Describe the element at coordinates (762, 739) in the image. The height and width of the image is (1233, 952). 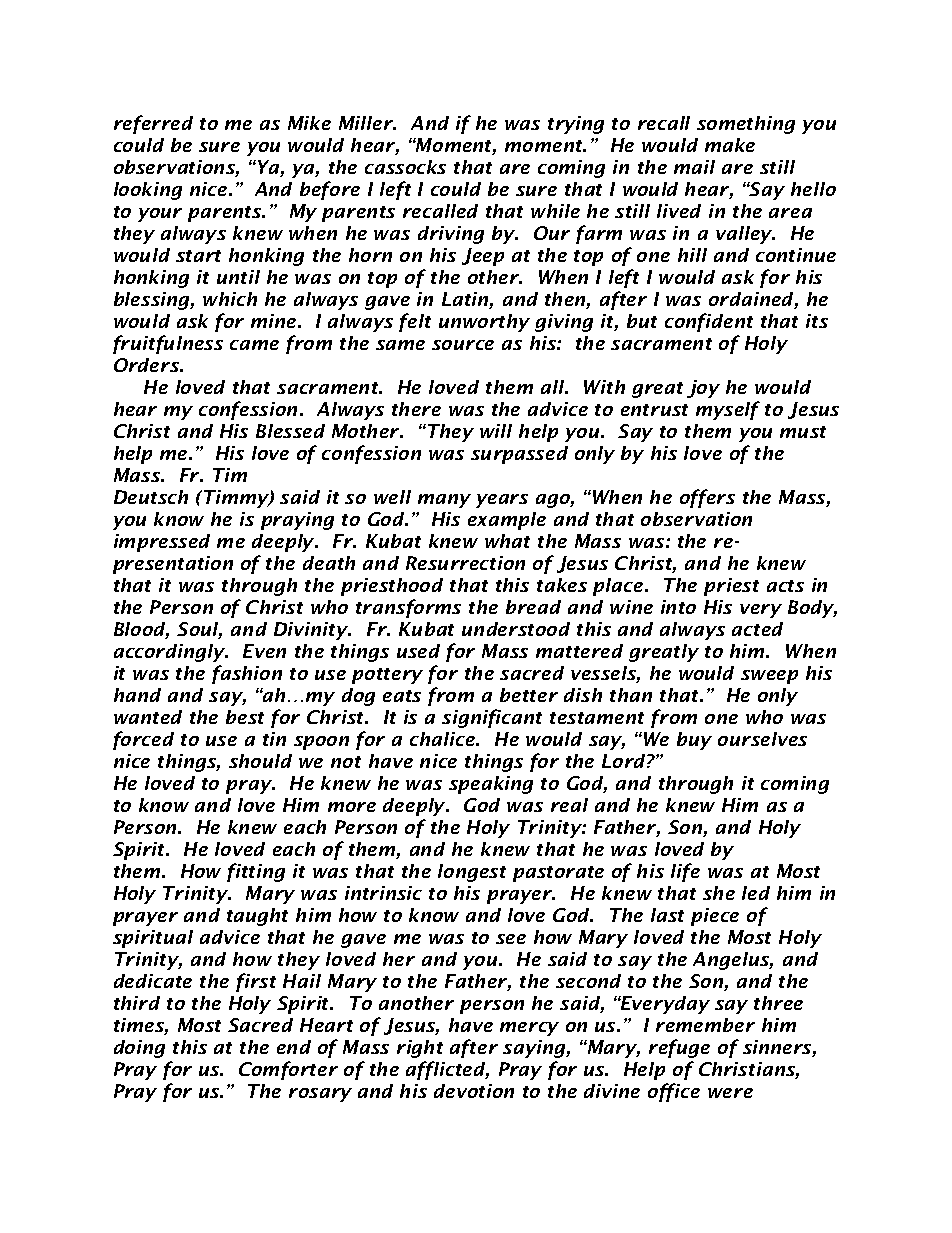
I see `ourselves` at that location.
